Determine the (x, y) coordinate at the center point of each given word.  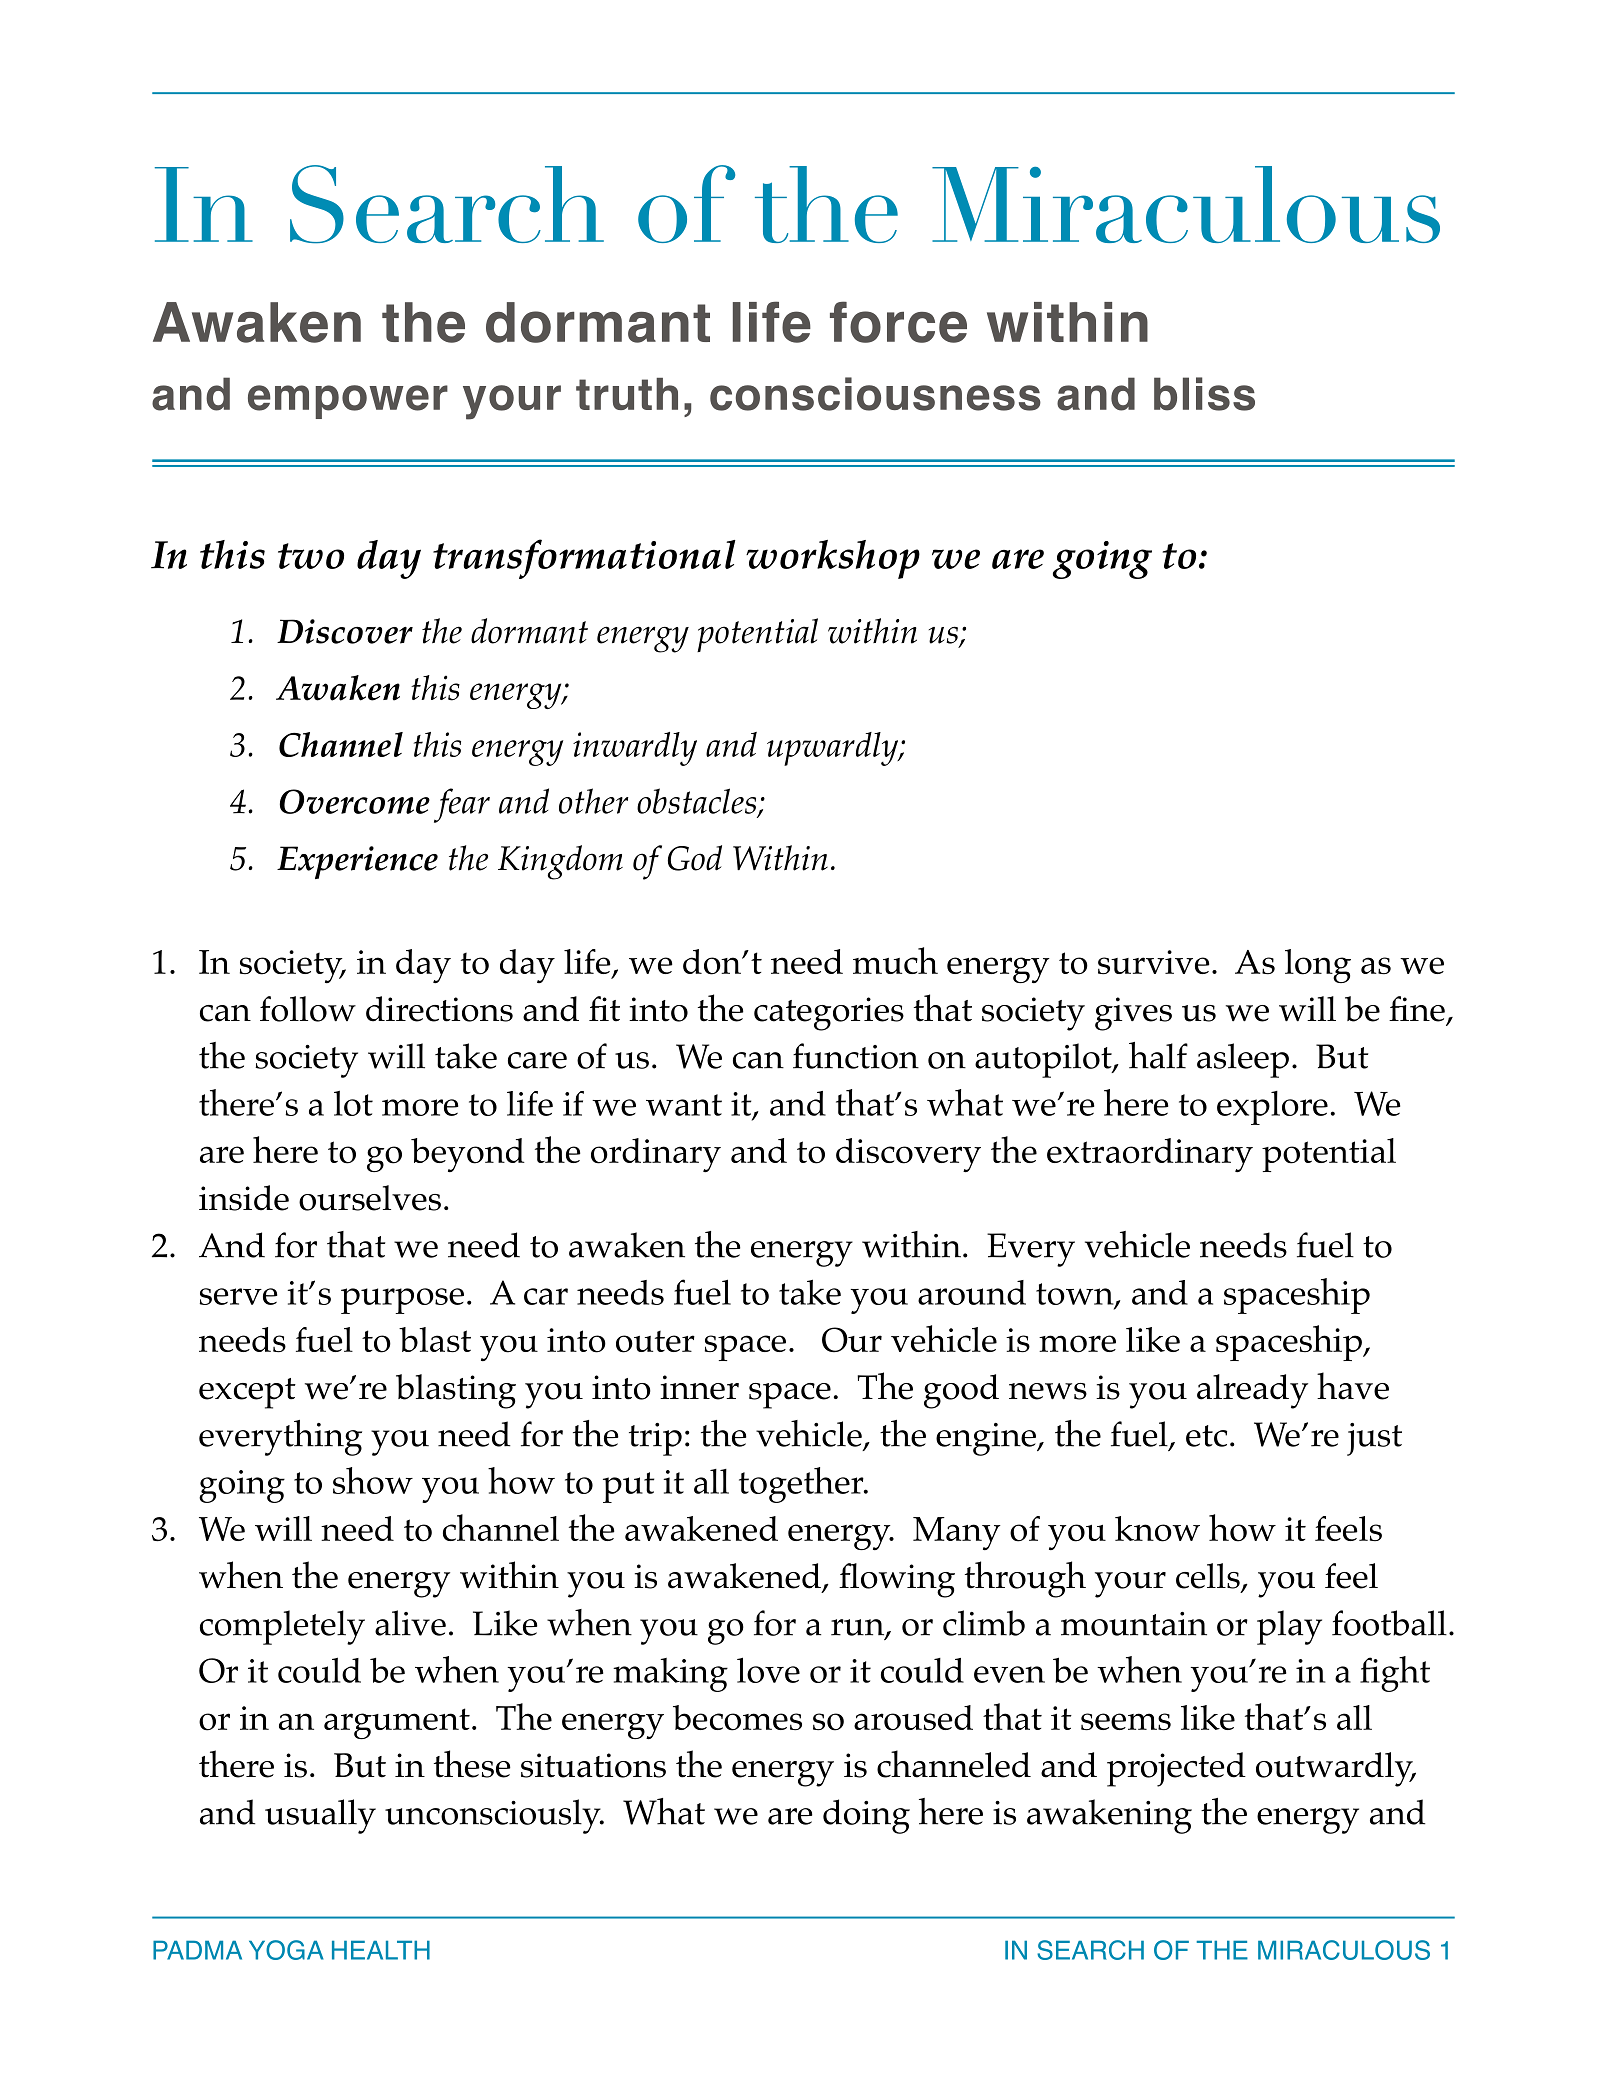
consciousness (875, 394)
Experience (357, 862)
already (1252, 1391)
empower (348, 402)
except (247, 1393)
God (695, 858)
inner (699, 1387)
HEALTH (381, 1950)
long (1318, 966)
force (898, 322)
